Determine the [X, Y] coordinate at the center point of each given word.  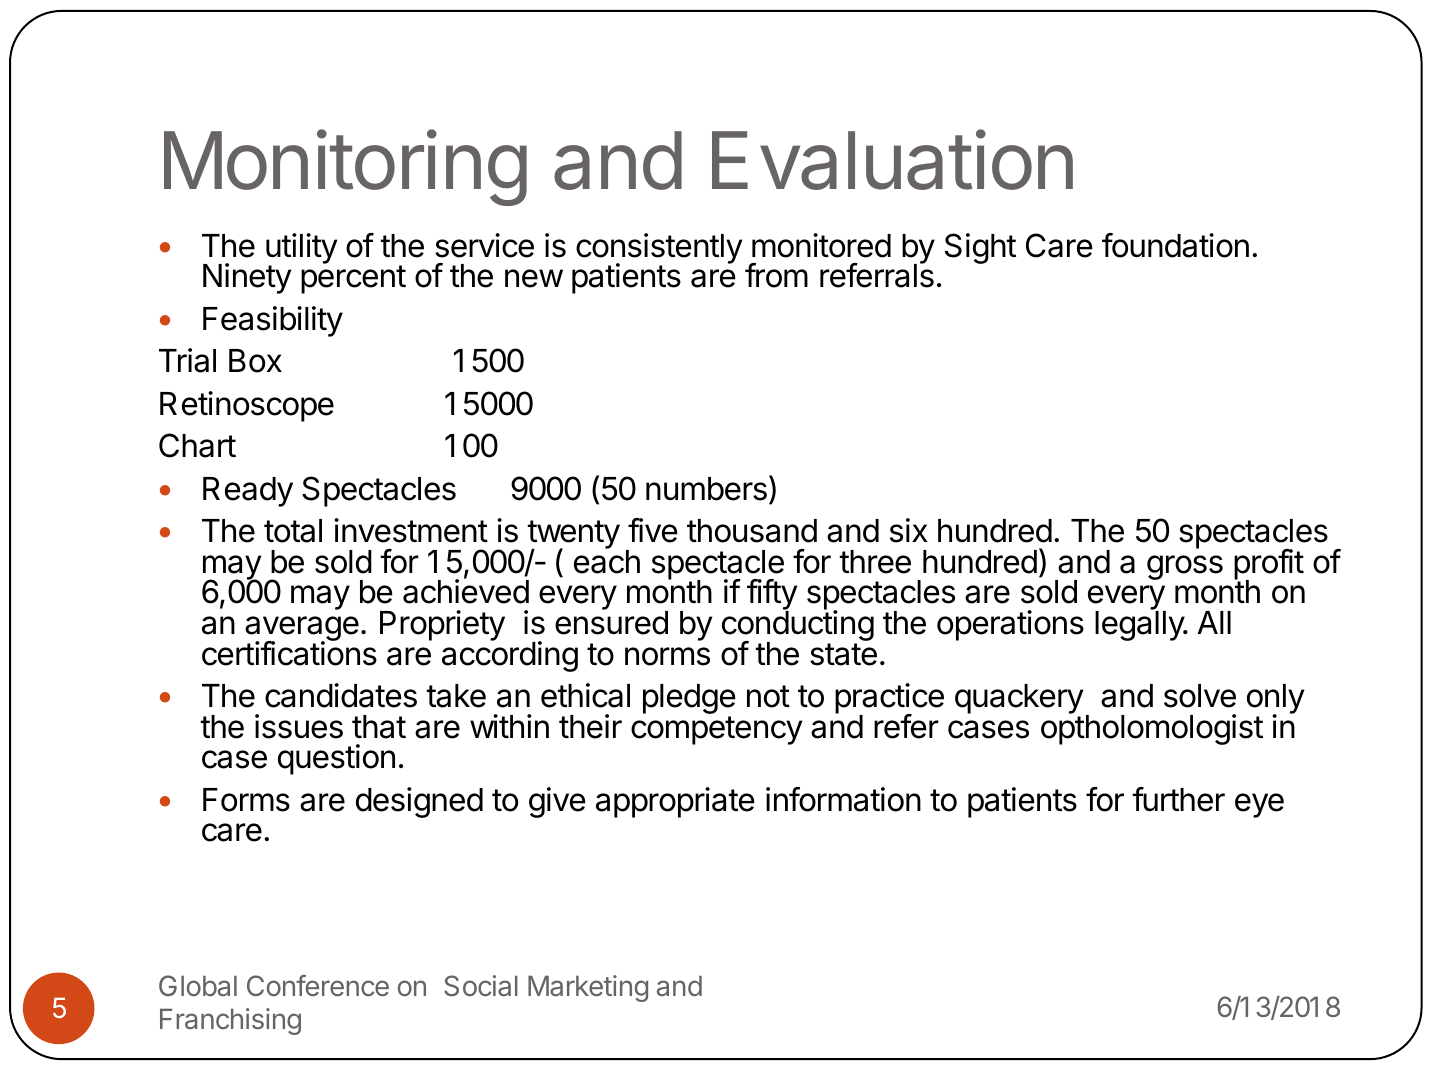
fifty [772, 596]
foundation [1175, 245]
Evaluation [892, 160]
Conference [318, 985]
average [302, 630]
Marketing [588, 988]
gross [1185, 567]
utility [301, 250]
